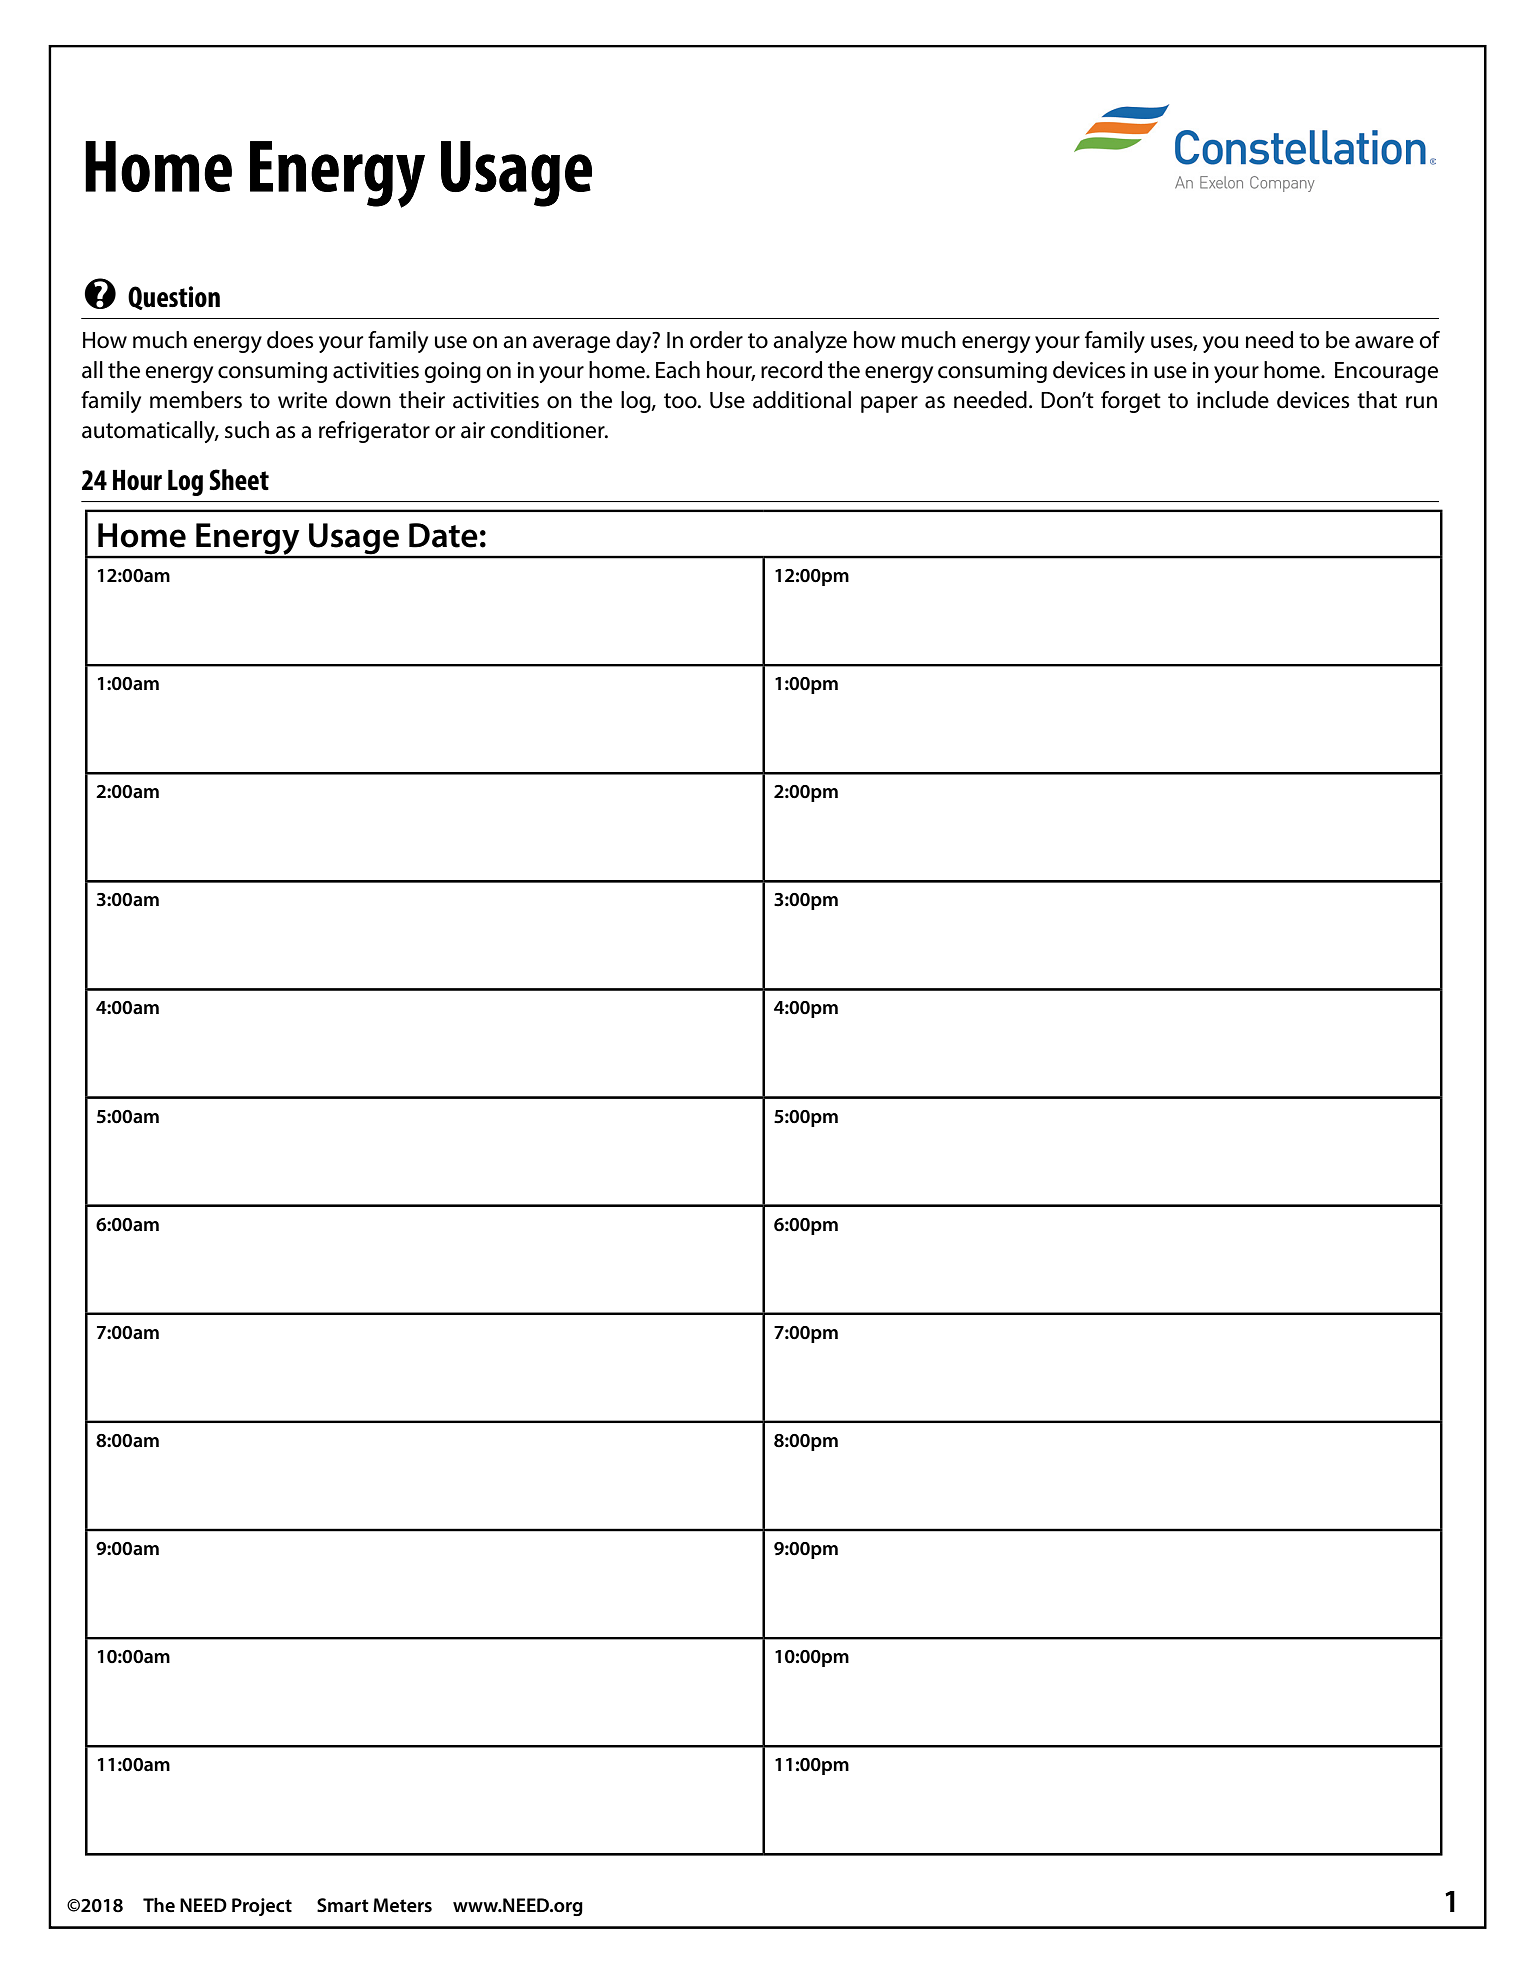 This page has width=1525, height=1974. What do you see at coordinates (1233, 400) in the page?
I see `include` at bounding box center [1233, 400].
